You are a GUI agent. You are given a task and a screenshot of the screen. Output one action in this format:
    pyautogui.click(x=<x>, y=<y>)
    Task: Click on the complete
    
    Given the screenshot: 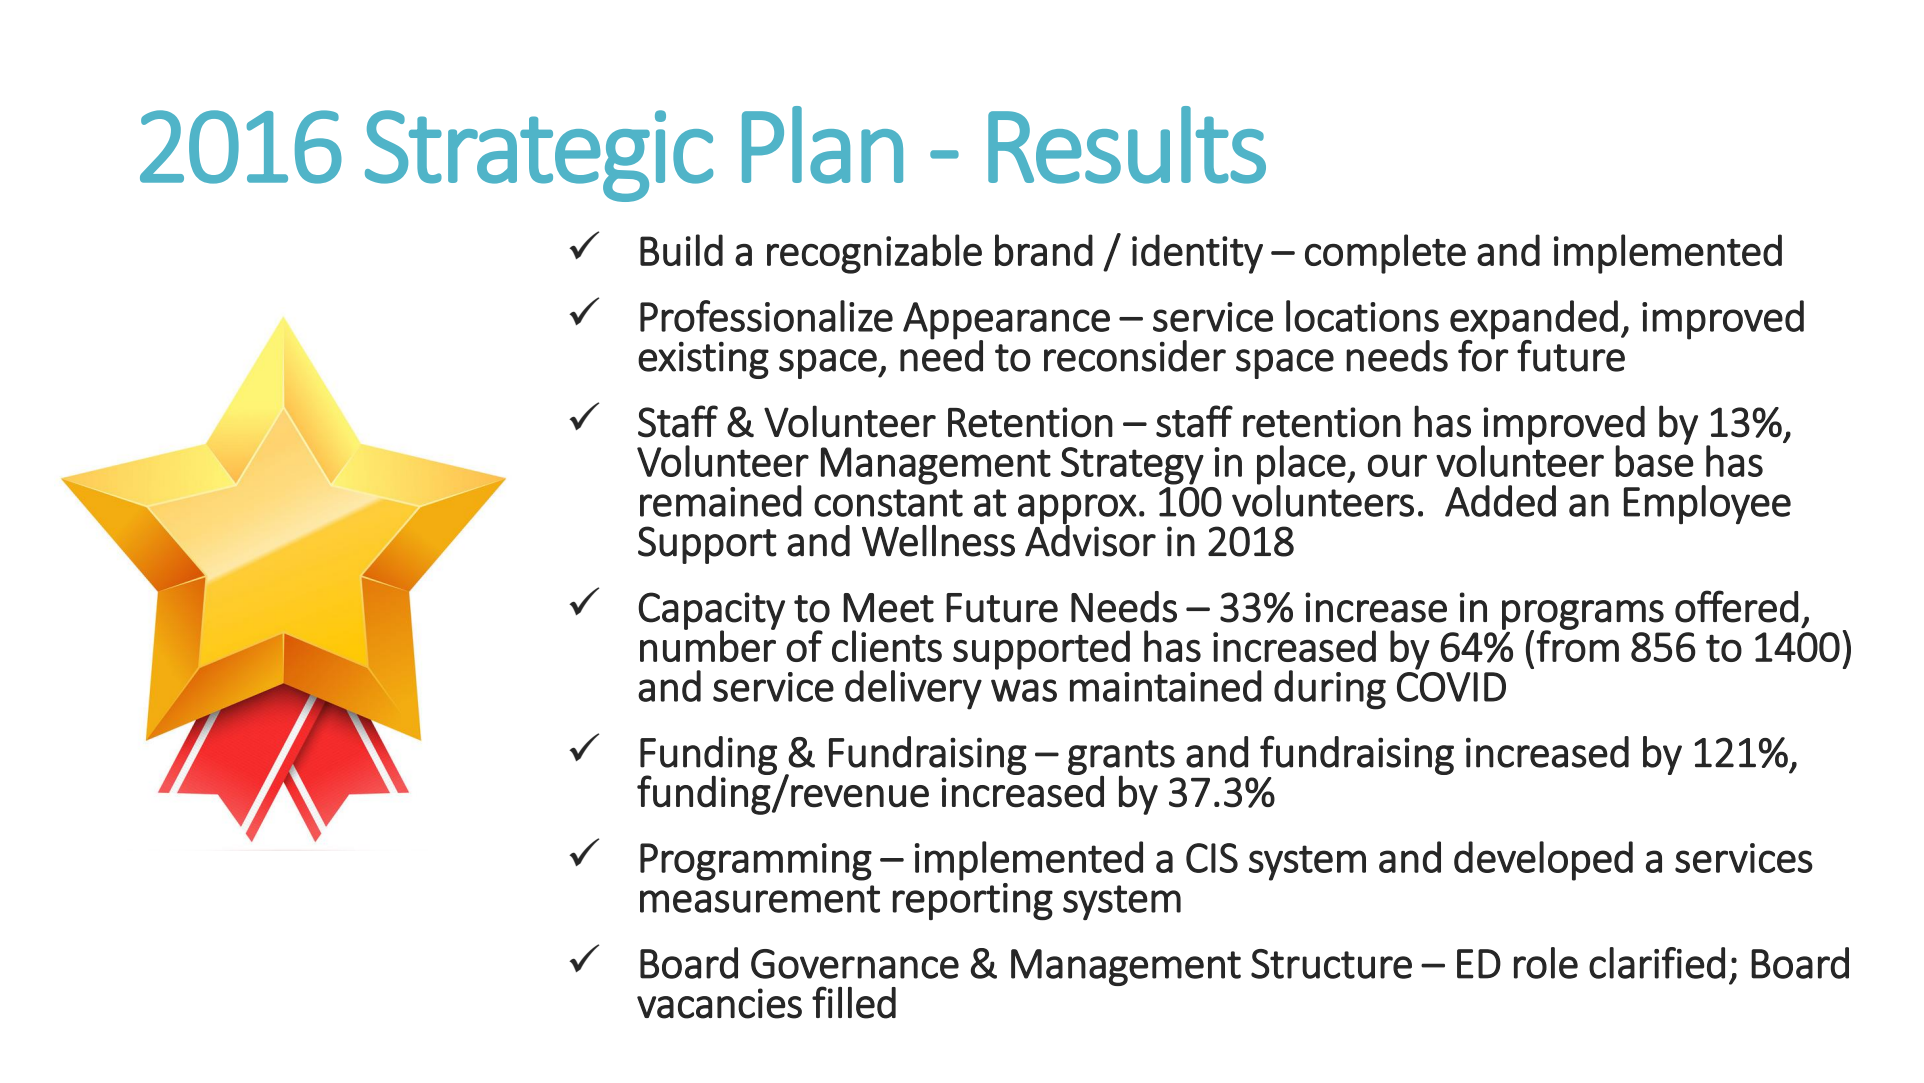 What is the action you would take?
    pyautogui.click(x=1385, y=254)
